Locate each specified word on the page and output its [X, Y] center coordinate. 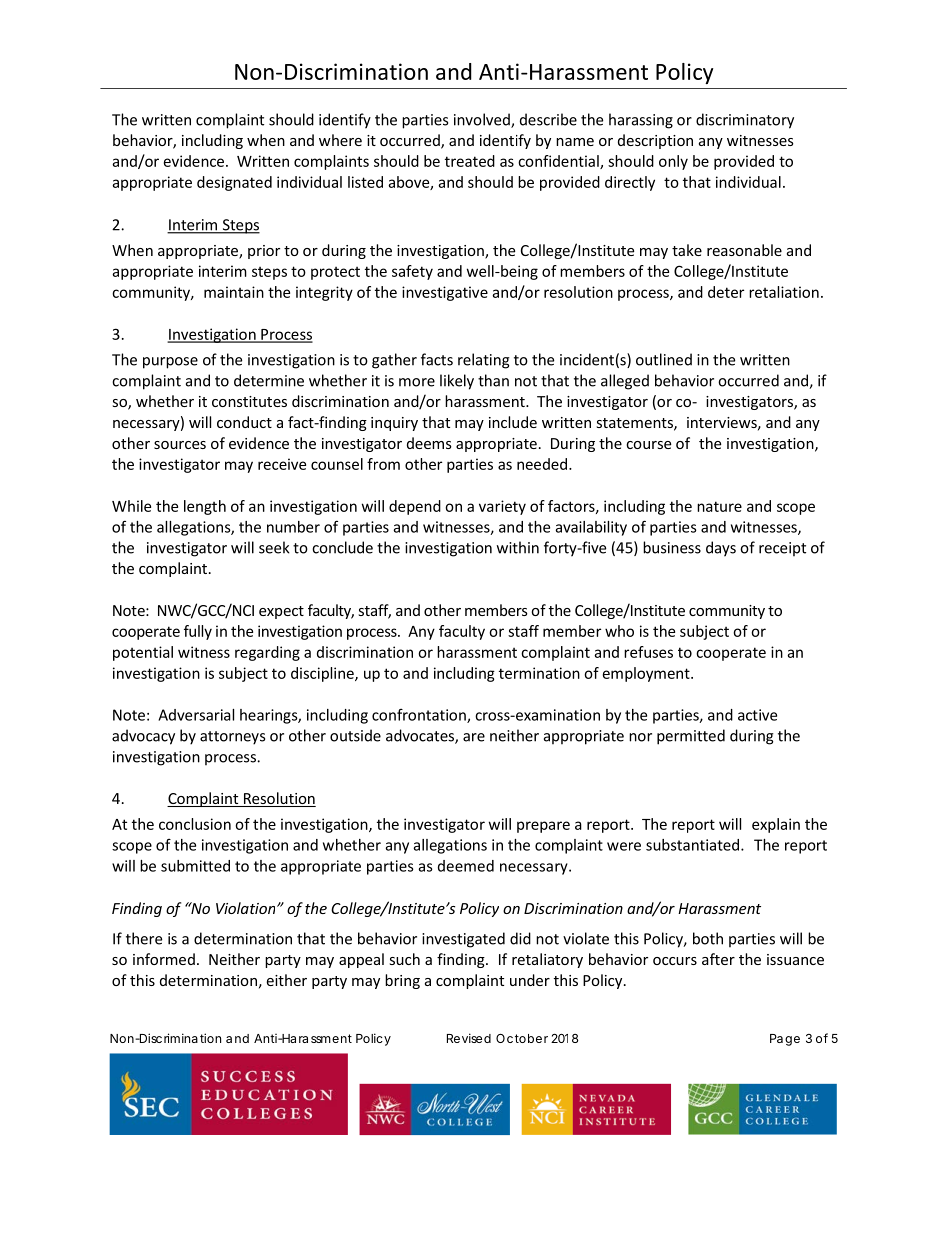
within [518, 547]
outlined [664, 359]
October [522, 1038]
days [721, 549]
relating [484, 361]
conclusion [195, 824]
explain [776, 825]
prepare [543, 827]
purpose [170, 363]
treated [470, 161]
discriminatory [745, 121]
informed [164, 959]
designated [234, 183]
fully [198, 632]
